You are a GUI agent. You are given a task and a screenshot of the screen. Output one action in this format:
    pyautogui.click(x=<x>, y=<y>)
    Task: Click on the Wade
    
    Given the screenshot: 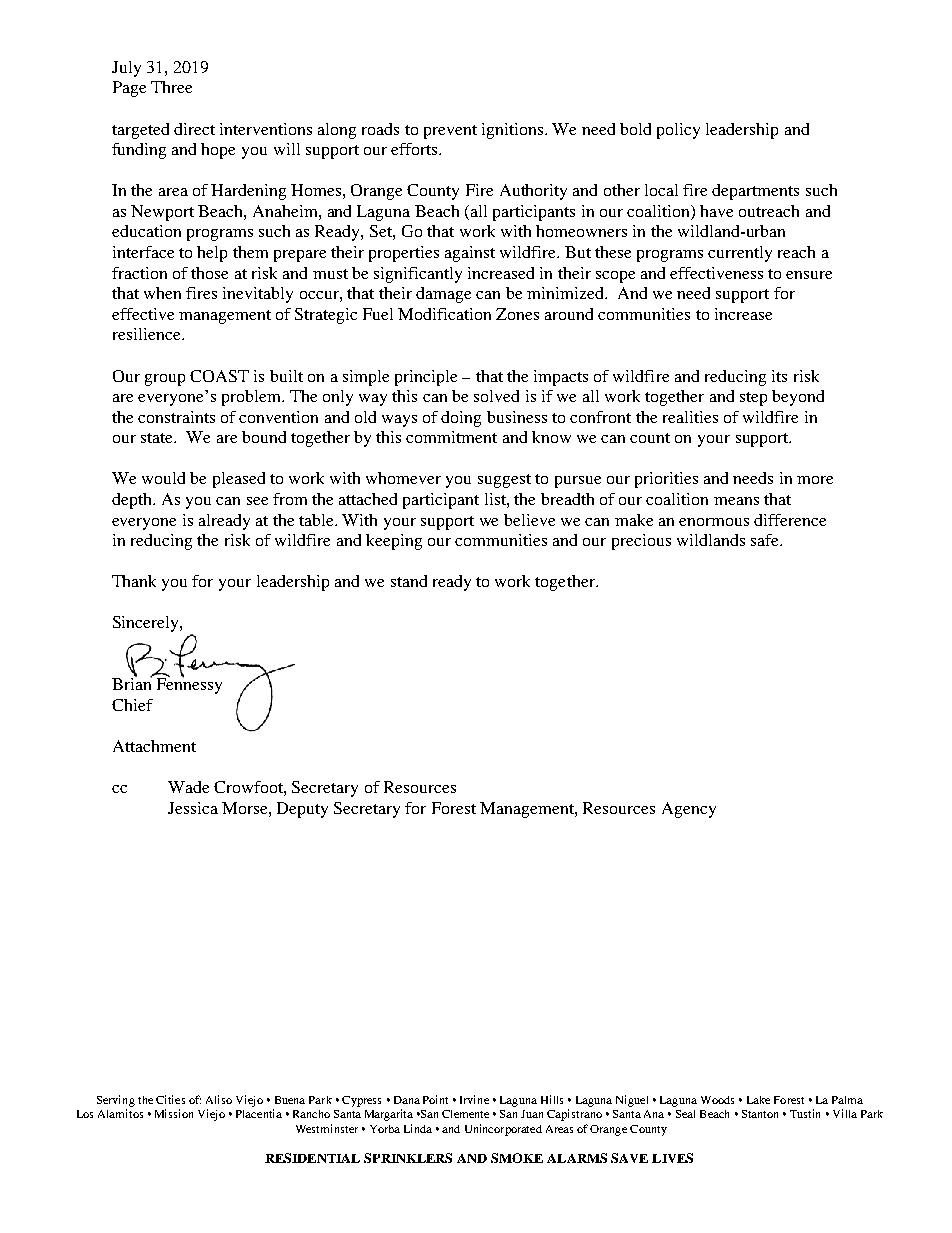 What is the action you would take?
    pyautogui.click(x=188, y=787)
